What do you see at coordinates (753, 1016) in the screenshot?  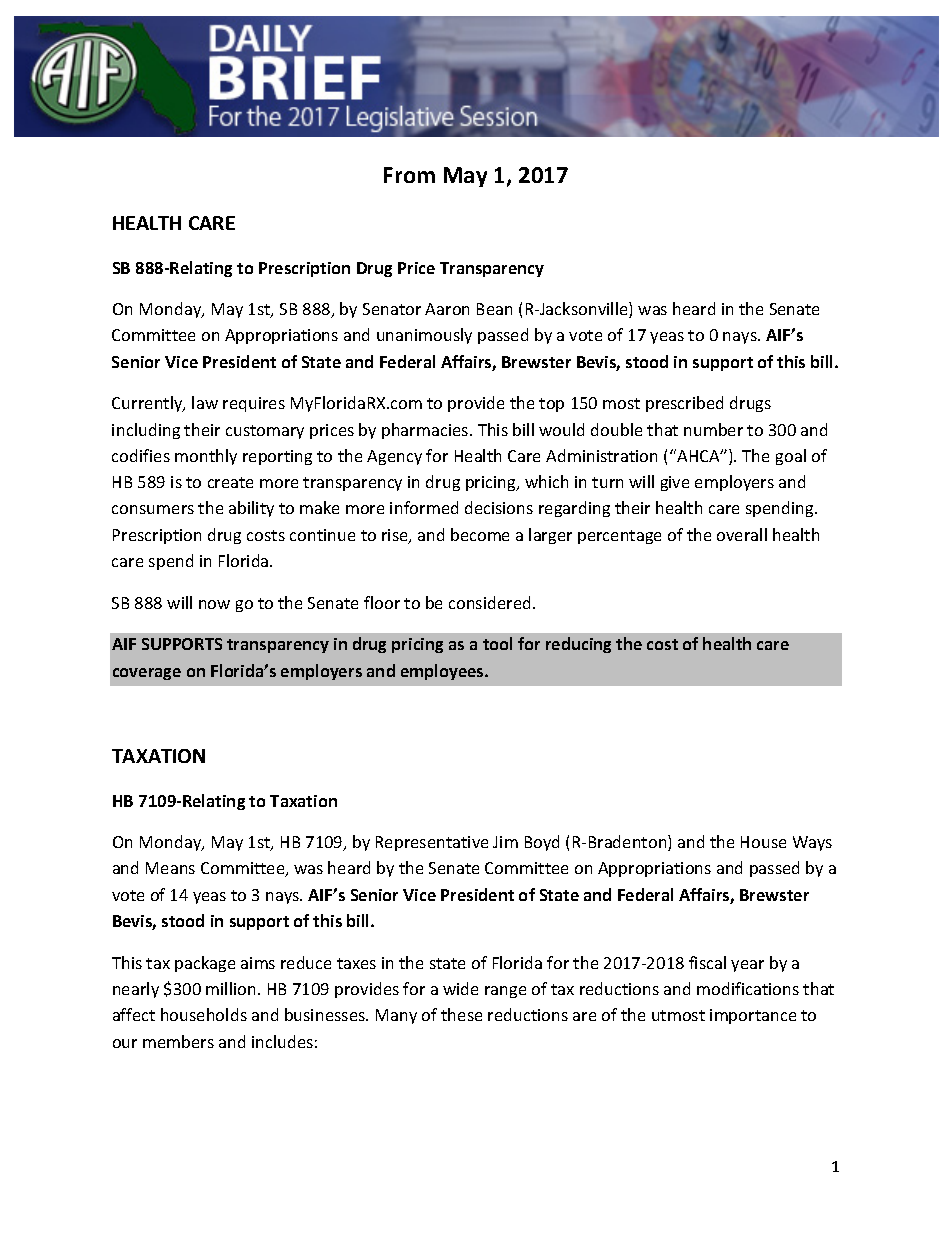 I see `importance` at bounding box center [753, 1016].
